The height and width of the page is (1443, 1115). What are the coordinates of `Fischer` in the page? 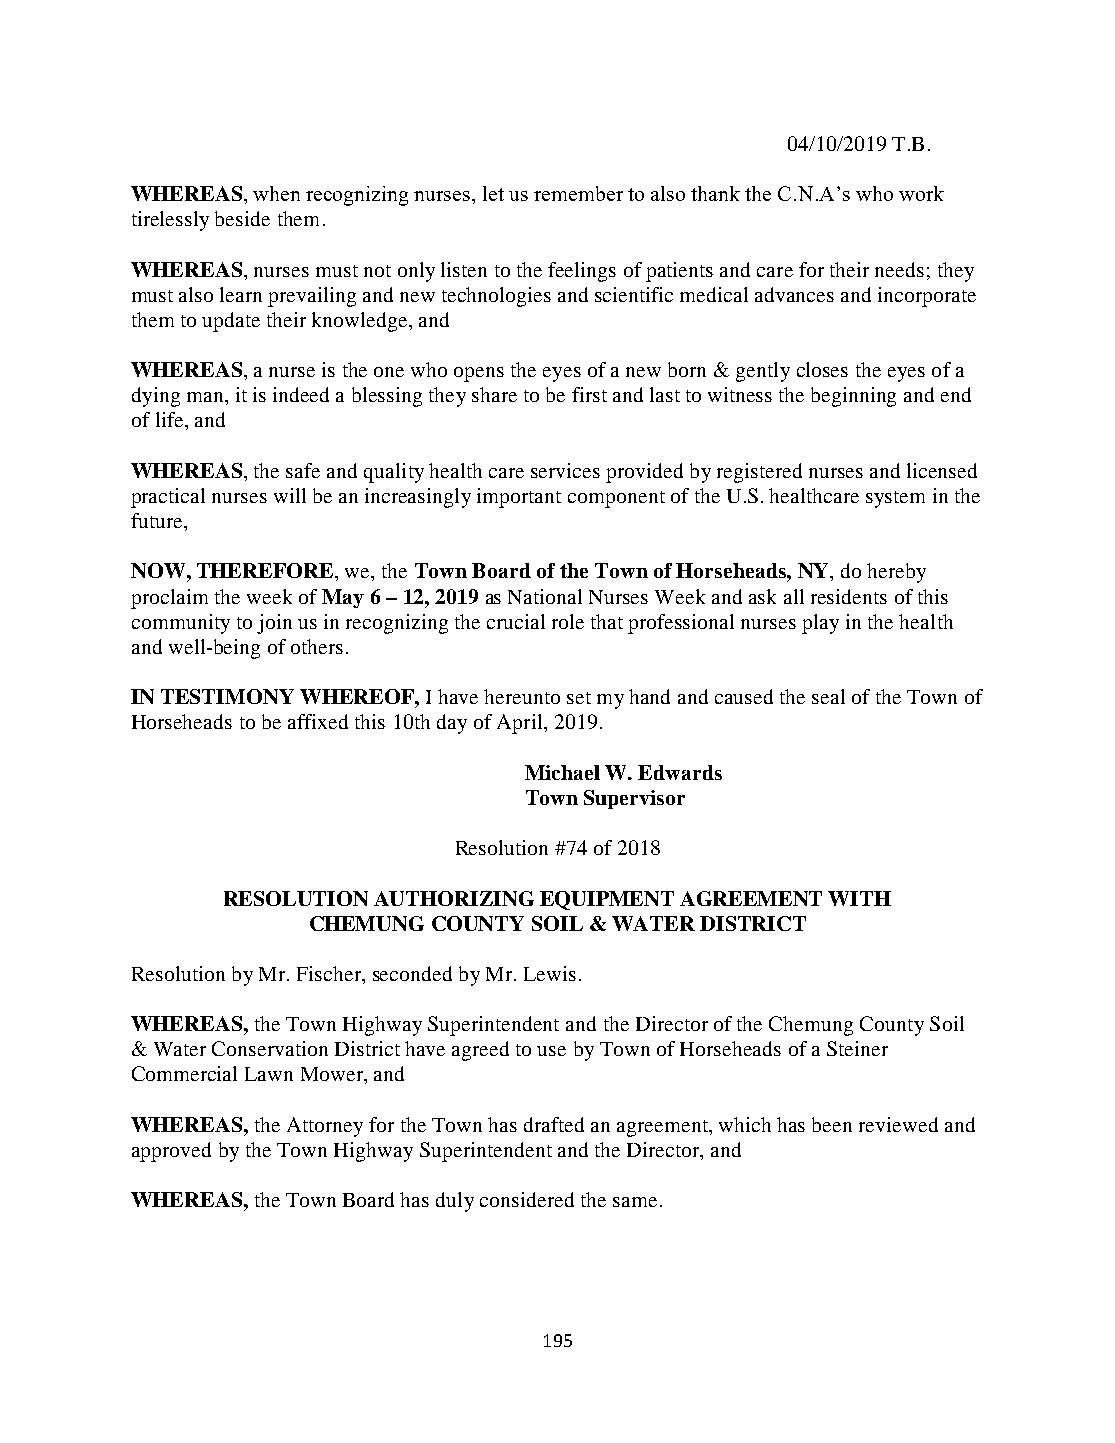 It's located at (330, 973).
